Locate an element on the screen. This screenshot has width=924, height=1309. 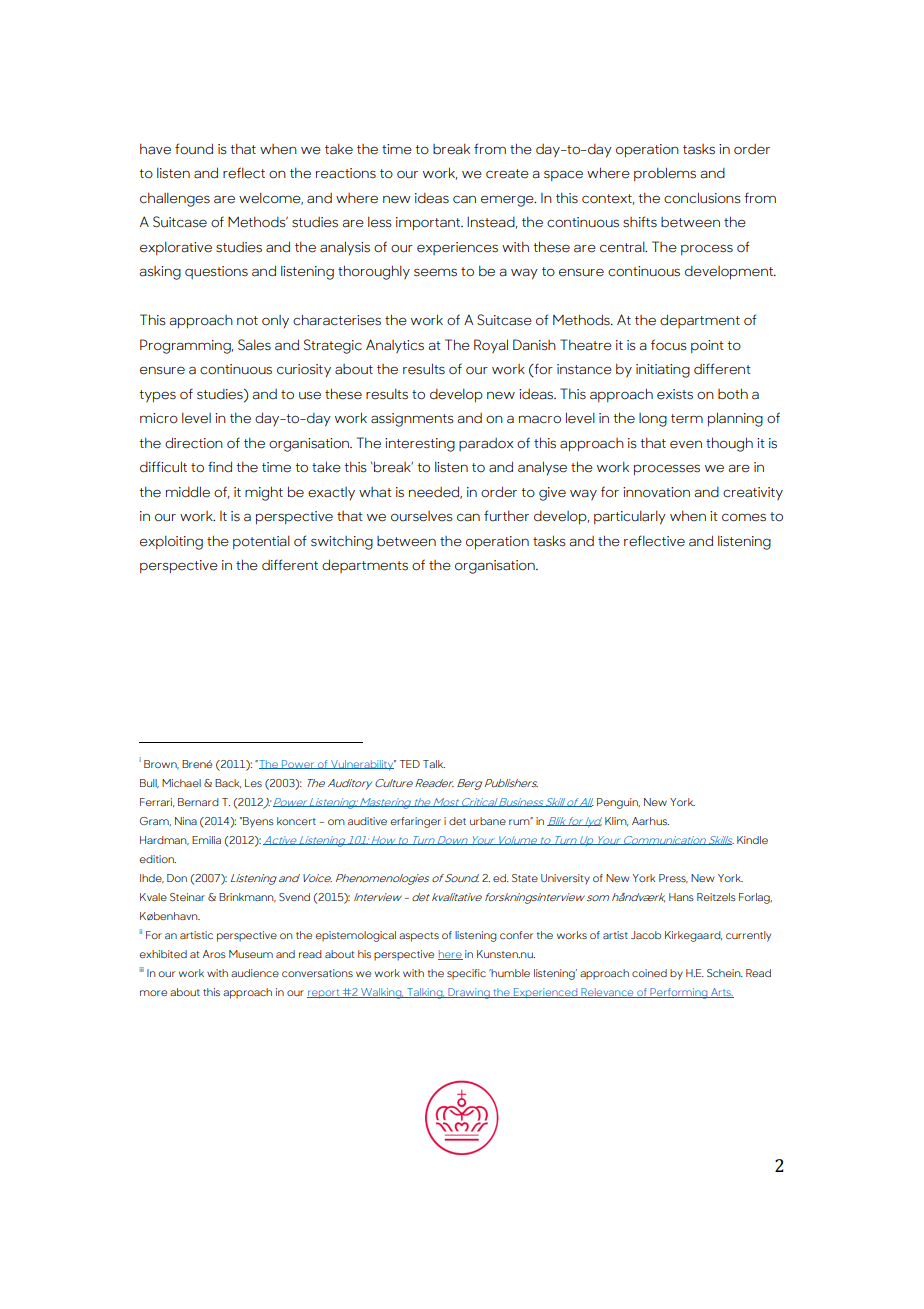
interesting is located at coordinates (420, 445).
